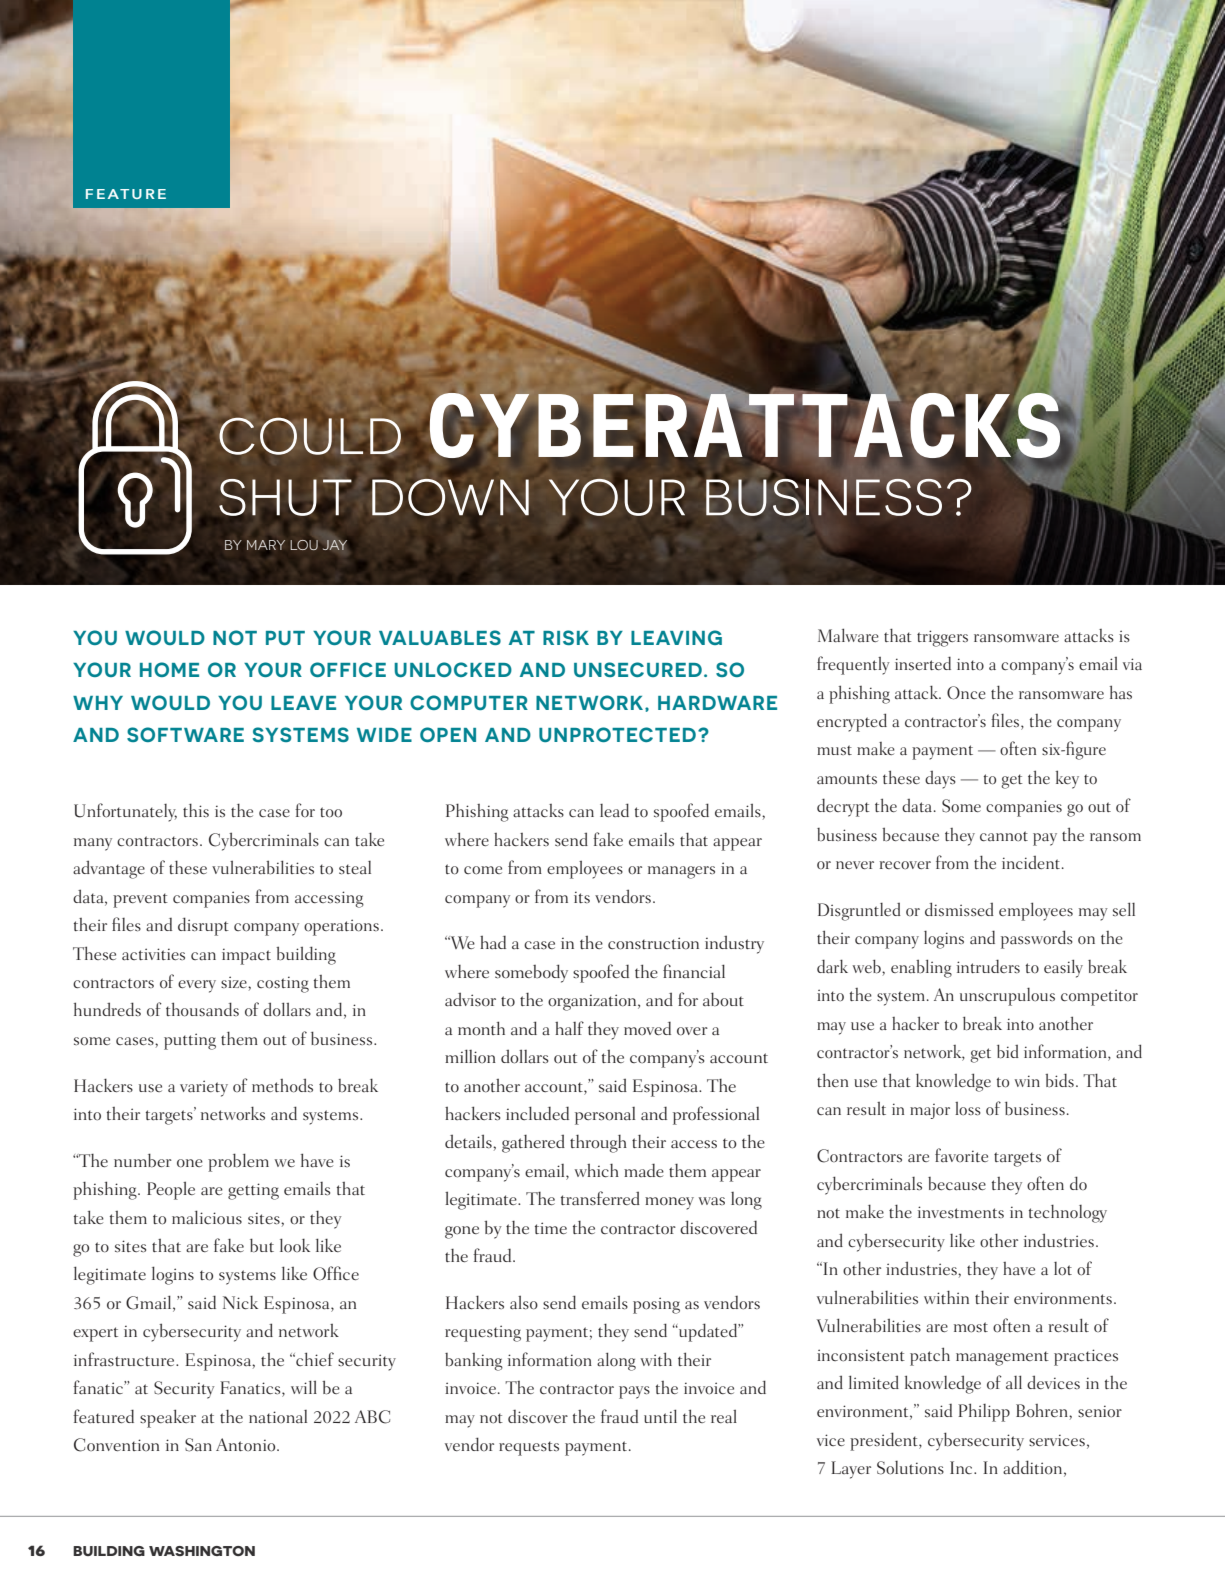  What do you see at coordinates (197, 986) in the screenshot?
I see `every` at bounding box center [197, 986].
